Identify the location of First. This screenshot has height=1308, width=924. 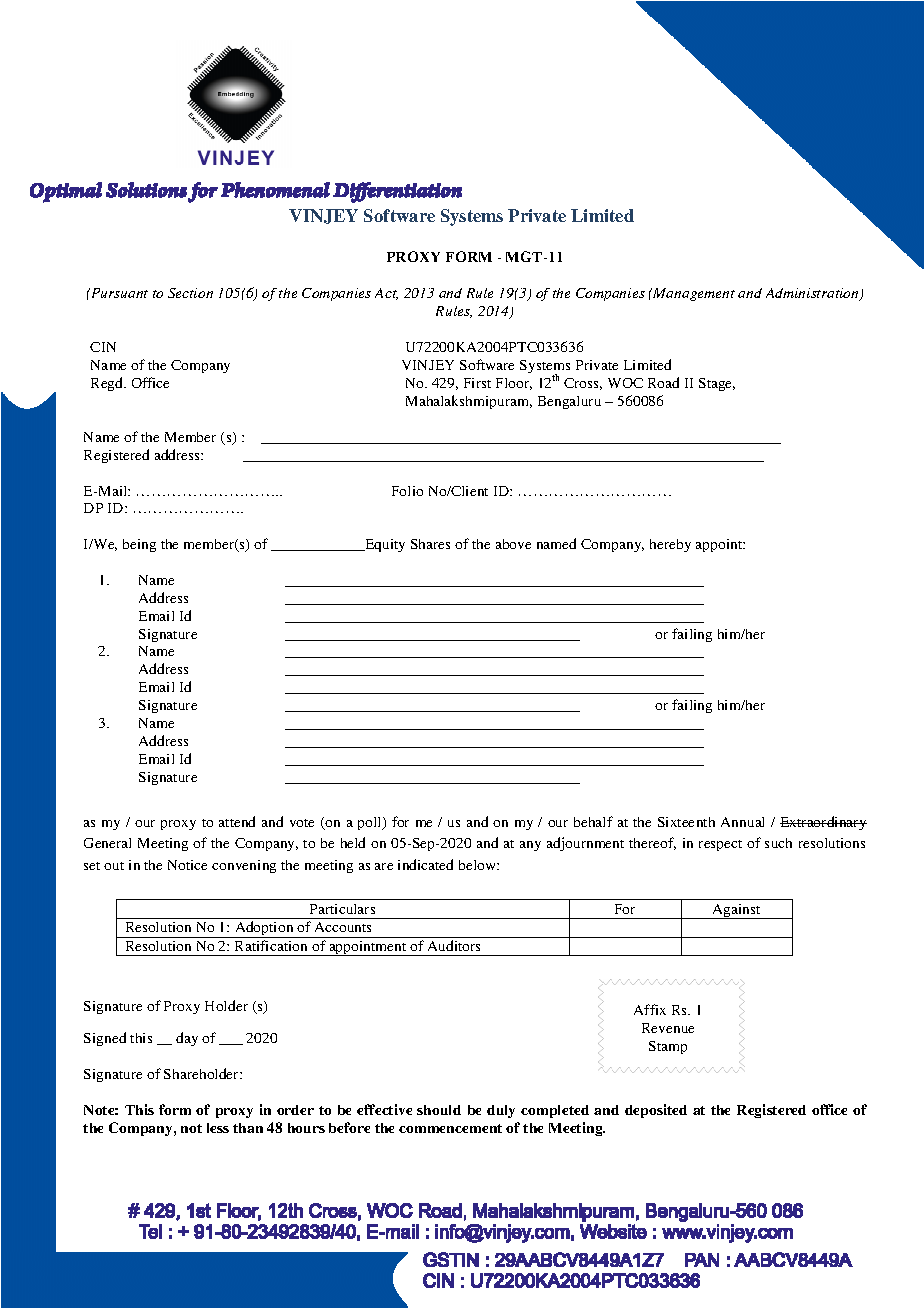
(477, 383).
